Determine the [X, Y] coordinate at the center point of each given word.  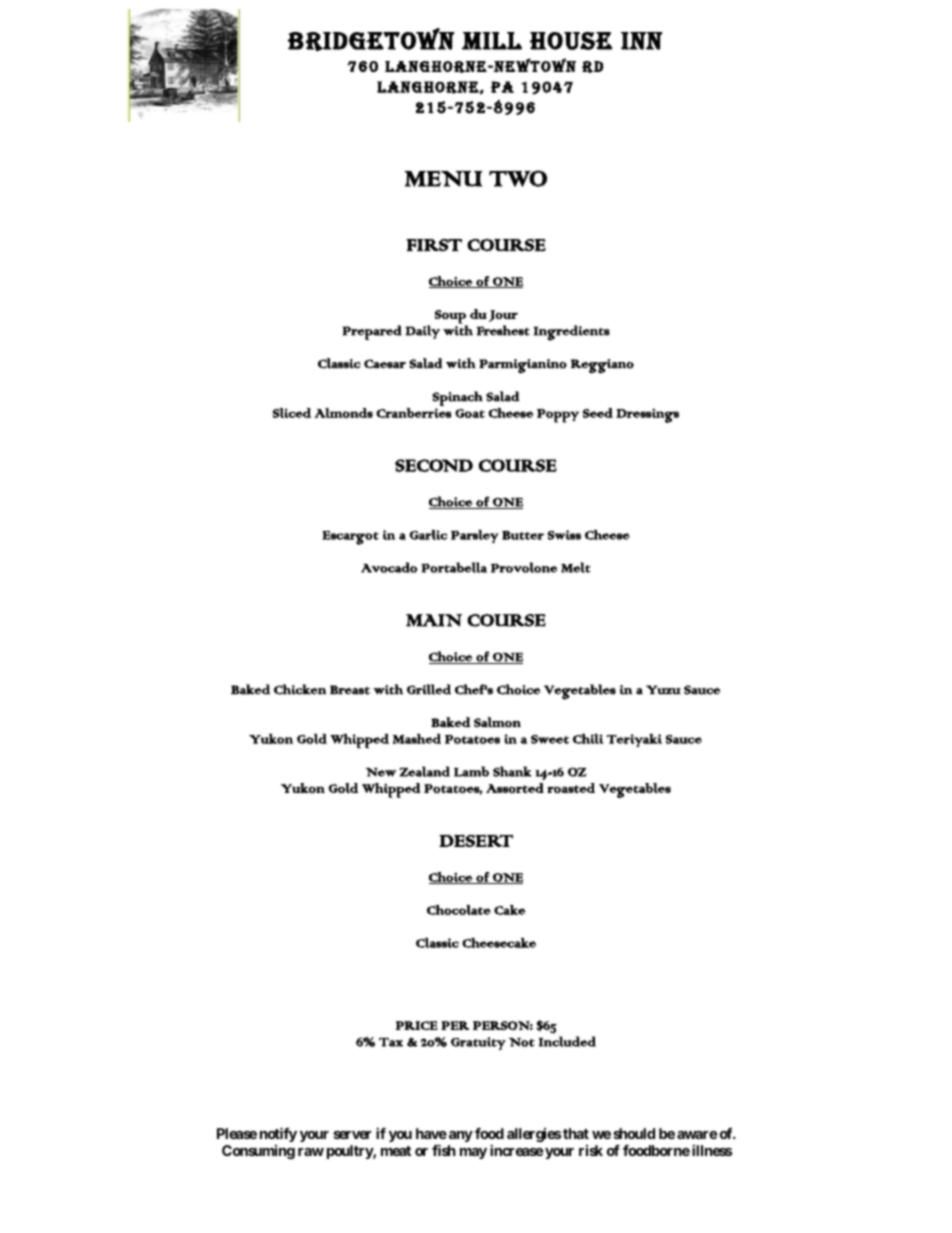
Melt [576, 567]
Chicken [300, 689]
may [473, 1153]
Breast [350, 690]
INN [642, 41]
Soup [451, 318]
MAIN [434, 620]
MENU [443, 179]
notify [278, 1134]
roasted [571, 788]
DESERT [476, 840]
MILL [492, 41]
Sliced [292, 413]
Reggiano [602, 366]
